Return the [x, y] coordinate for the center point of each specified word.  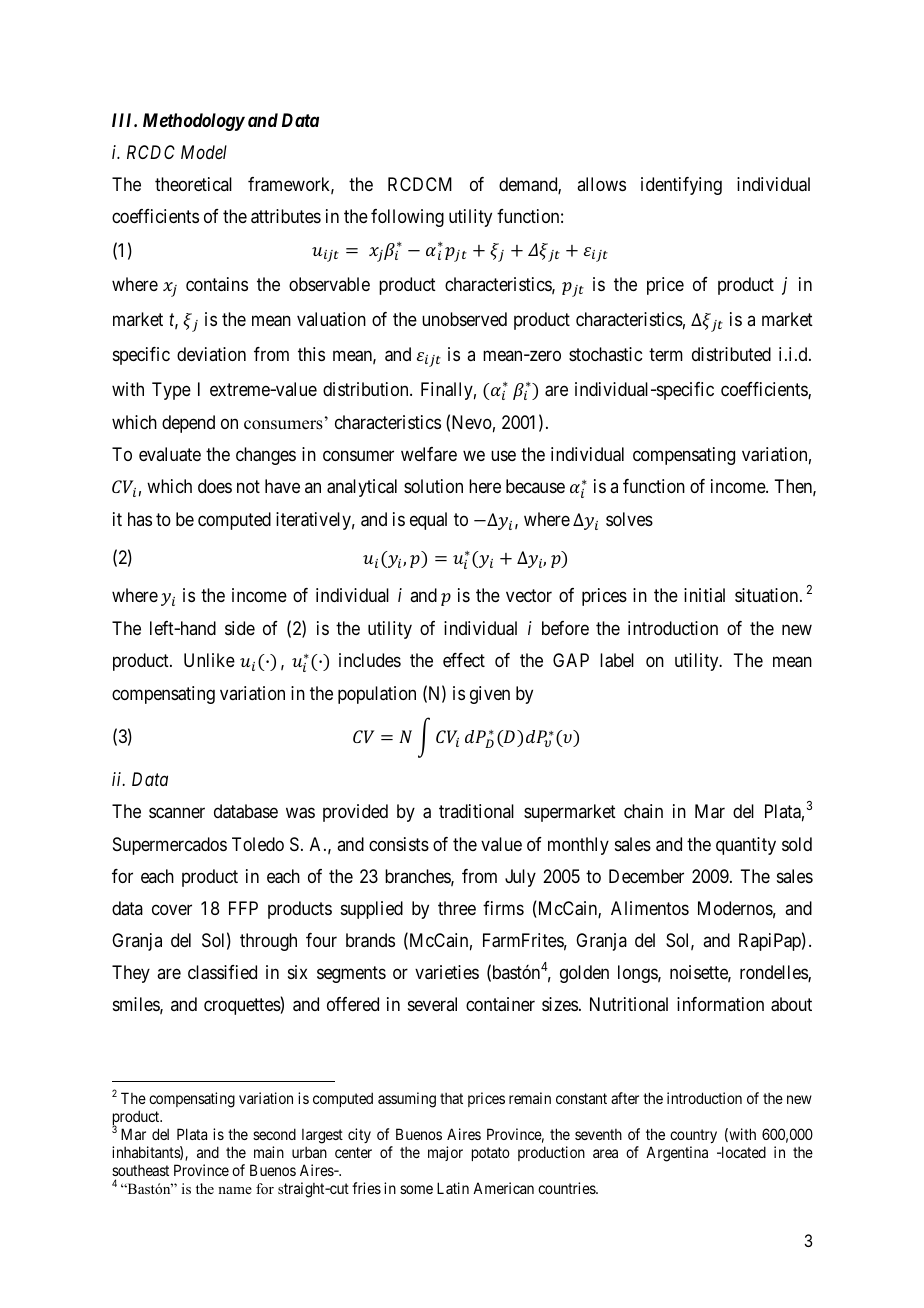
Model [204, 152]
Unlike [209, 660]
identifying [681, 186]
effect [464, 660]
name [235, 1190]
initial [704, 595]
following [407, 218]
